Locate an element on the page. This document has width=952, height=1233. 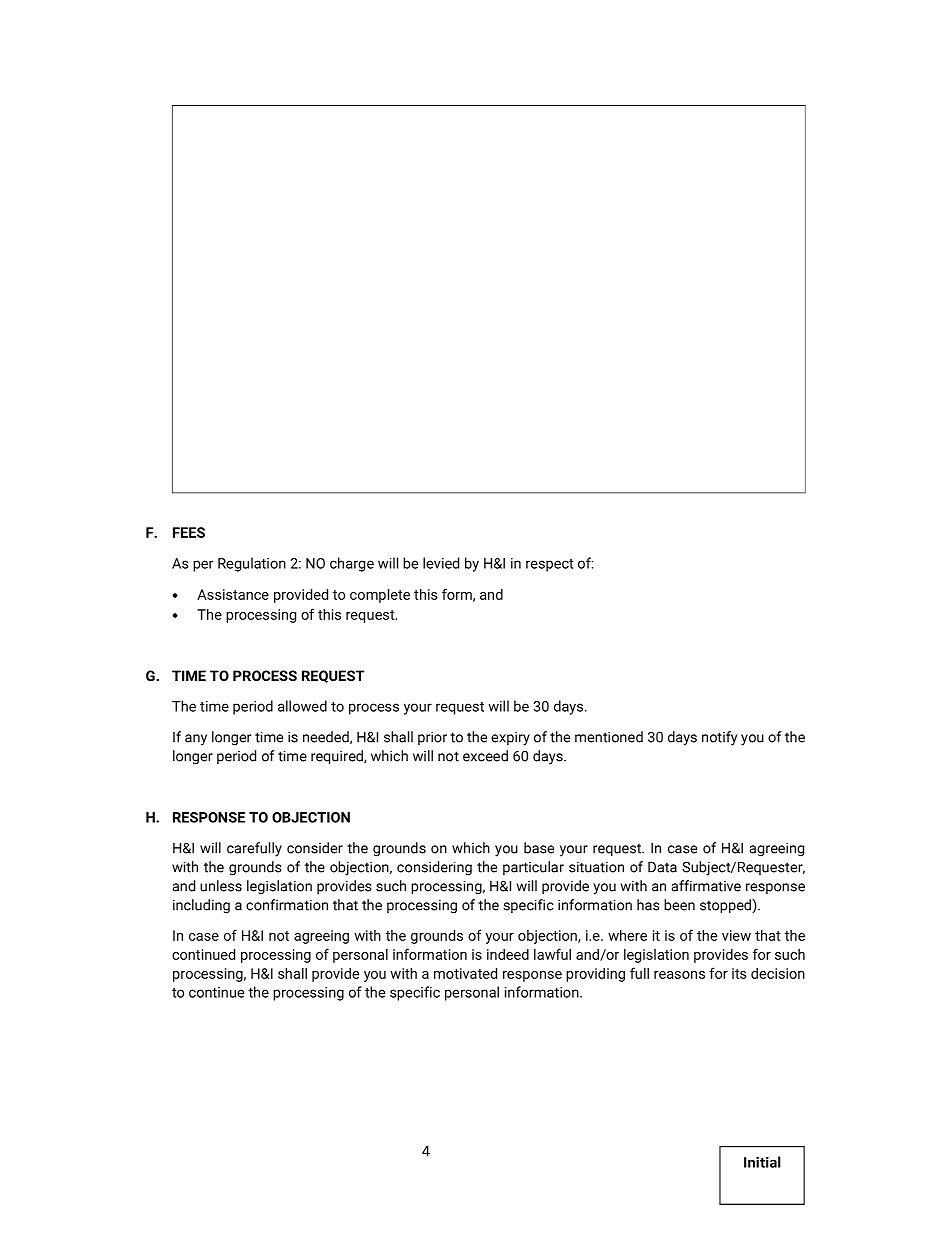
respect is located at coordinates (549, 565).
